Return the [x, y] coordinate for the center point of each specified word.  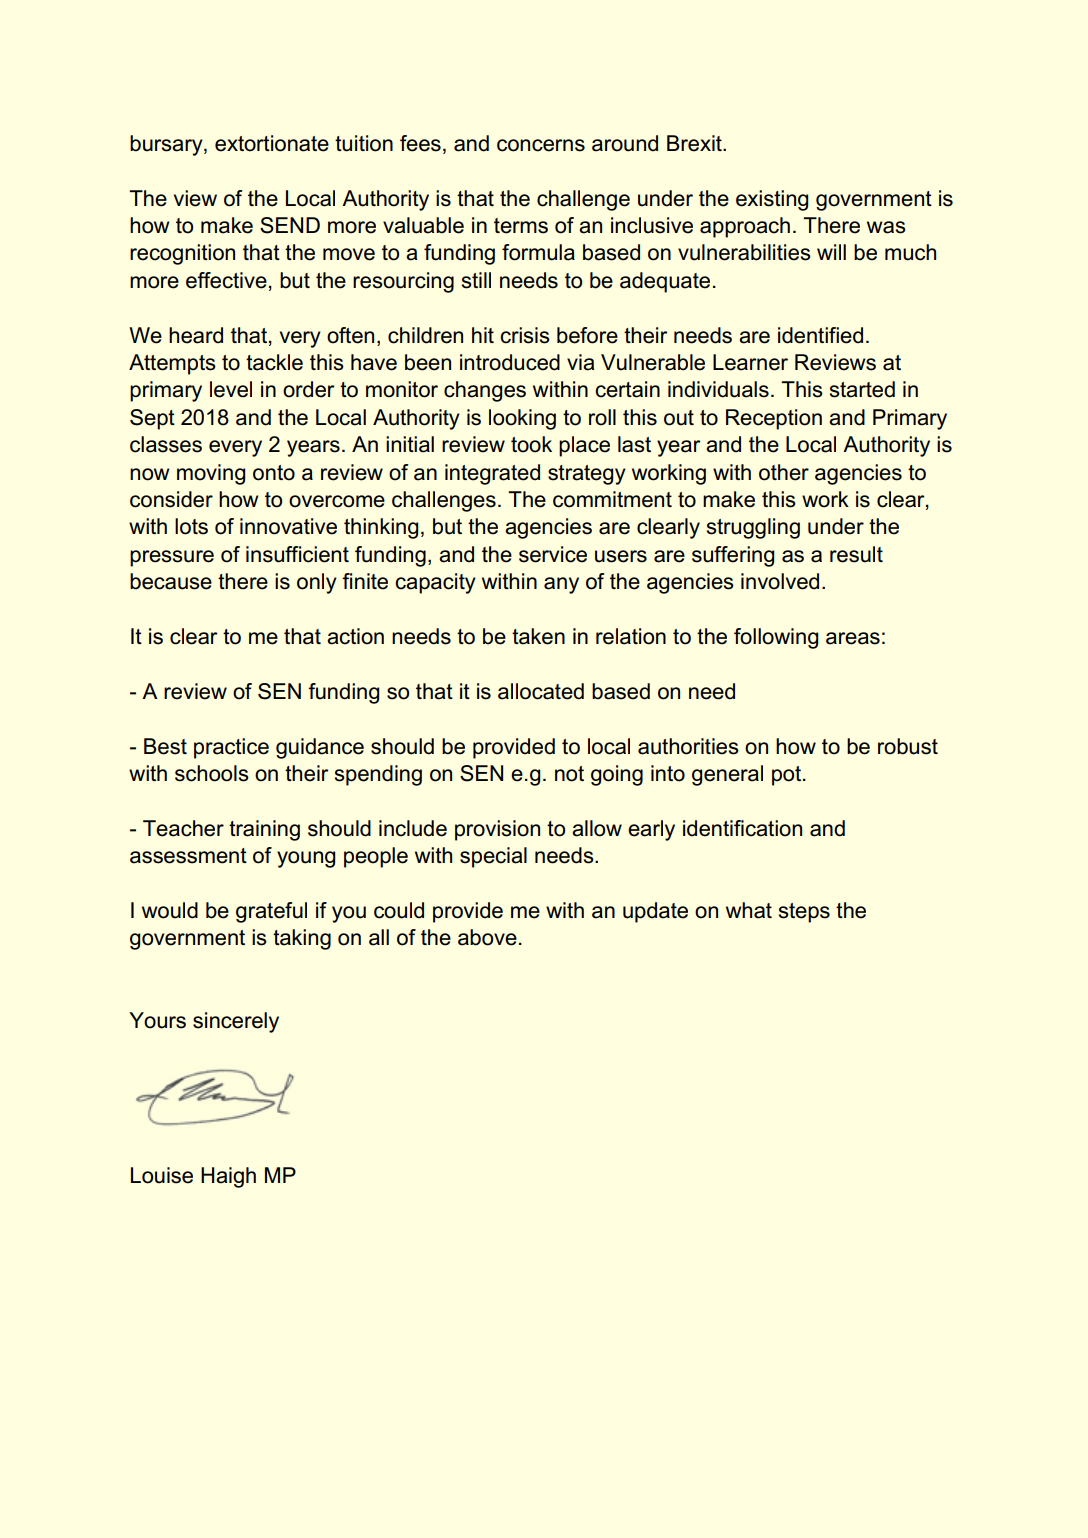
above [487, 937]
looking [522, 419]
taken [538, 636]
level [231, 389]
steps [804, 913]
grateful [271, 912]
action [355, 636]
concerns [541, 145]
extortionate [272, 143]
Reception [774, 419]
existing [772, 200]
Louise [162, 1175]
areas [853, 638]
